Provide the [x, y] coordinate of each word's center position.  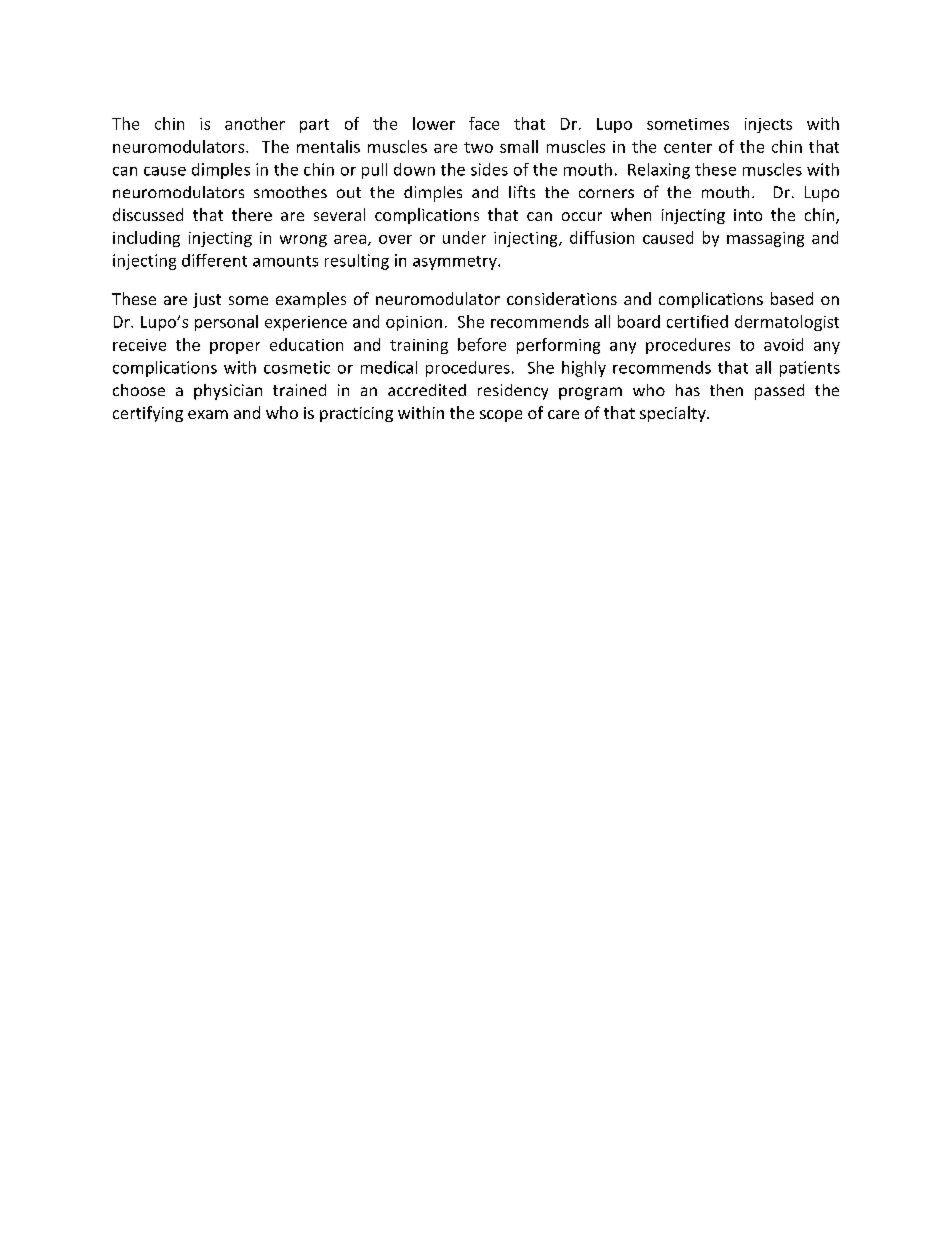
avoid [783, 344]
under [464, 237]
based [792, 298]
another [255, 123]
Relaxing [659, 171]
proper [235, 348]
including [146, 239]
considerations [562, 298]
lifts [522, 191]
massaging [765, 239]
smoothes [290, 192]
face [484, 123]
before [482, 344]
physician [228, 392]
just [207, 300]
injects [768, 125]
